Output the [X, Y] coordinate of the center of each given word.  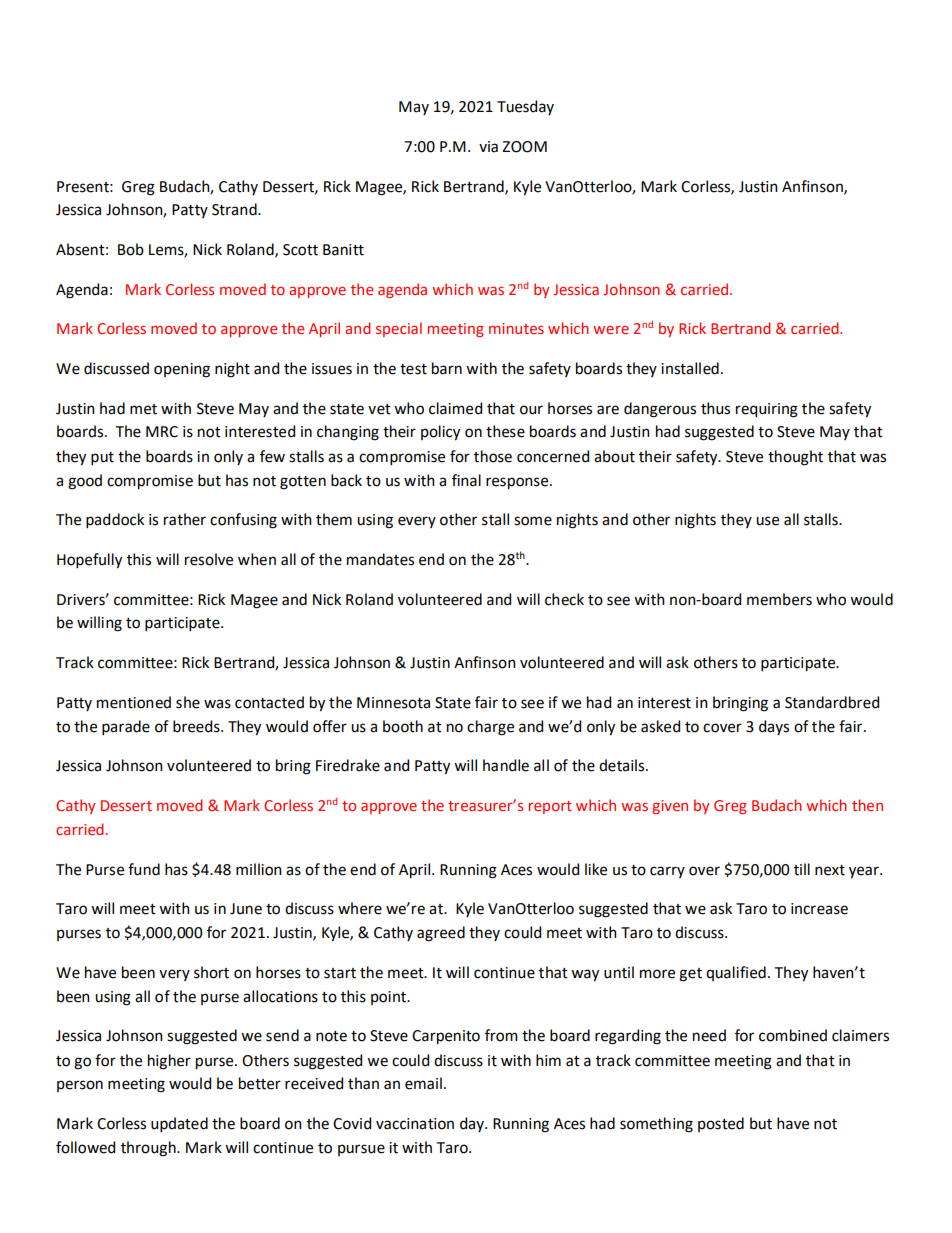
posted [721, 1124]
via [488, 147]
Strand [235, 209]
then [867, 805]
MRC [162, 432]
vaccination [415, 1124]
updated [179, 1124]
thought [795, 458]
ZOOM [524, 147]
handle [506, 765]
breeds [197, 726]
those [493, 456]
